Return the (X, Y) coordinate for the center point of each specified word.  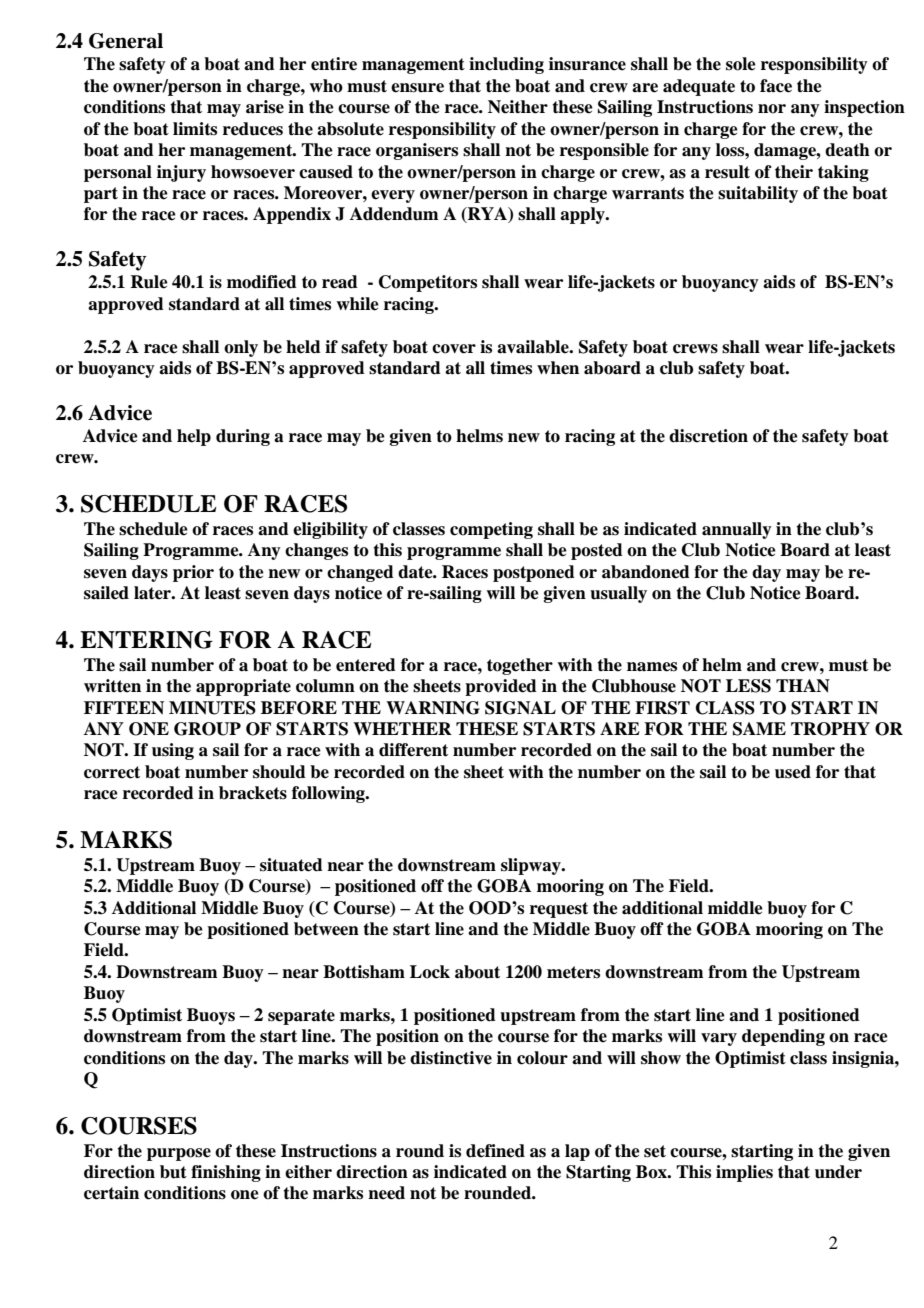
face (776, 86)
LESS (748, 686)
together (520, 666)
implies (744, 1173)
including (506, 65)
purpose (179, 1154)
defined (495, 1151)
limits (195, 129)
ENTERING (146, 640)
